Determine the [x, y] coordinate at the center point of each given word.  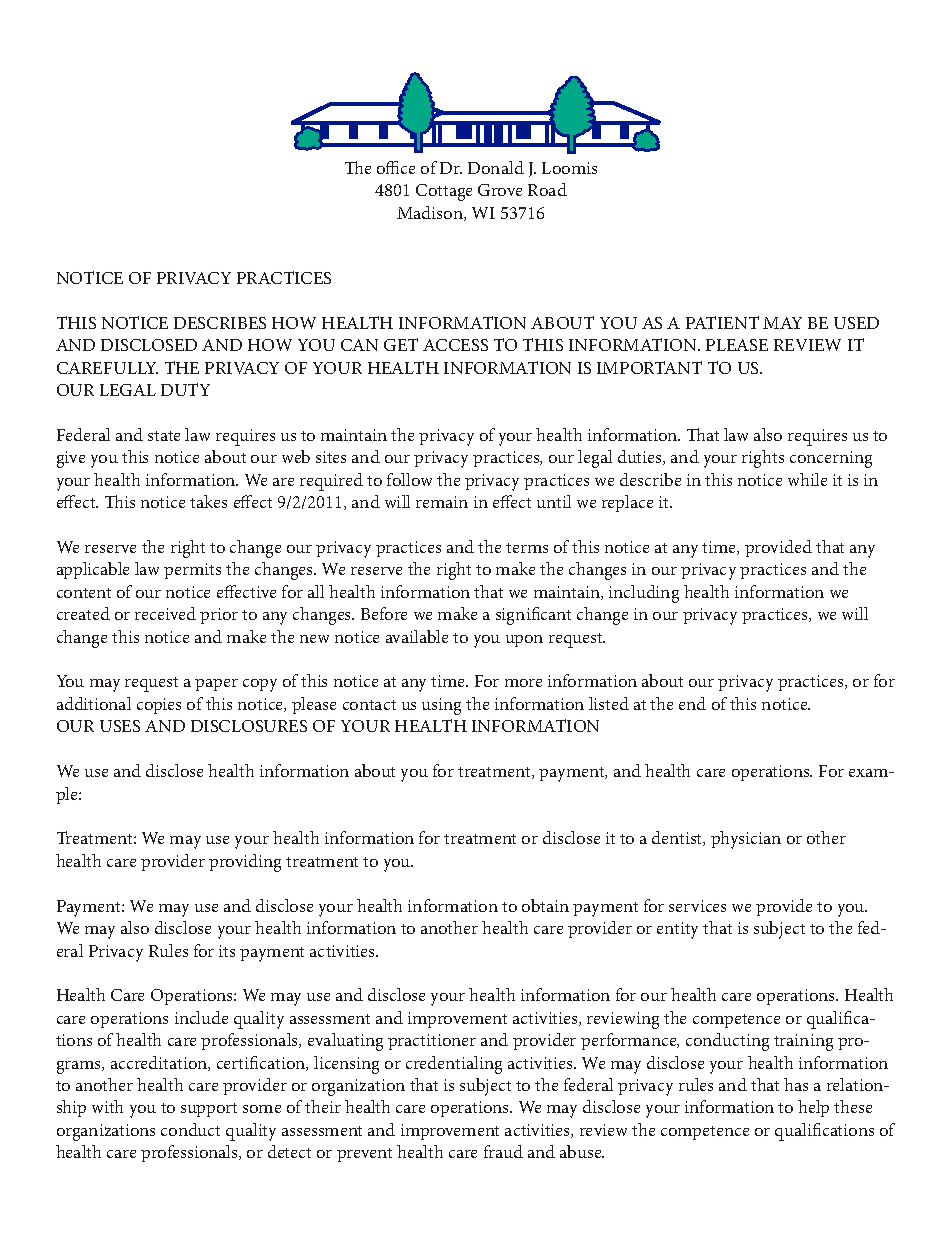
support [209, 1110]
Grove [500, 190]
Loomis [569, 168]
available [417, 636]
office [396, 167]
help [813, 1108]
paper [216, 685]
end [692, 703]
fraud [503, 1151]
